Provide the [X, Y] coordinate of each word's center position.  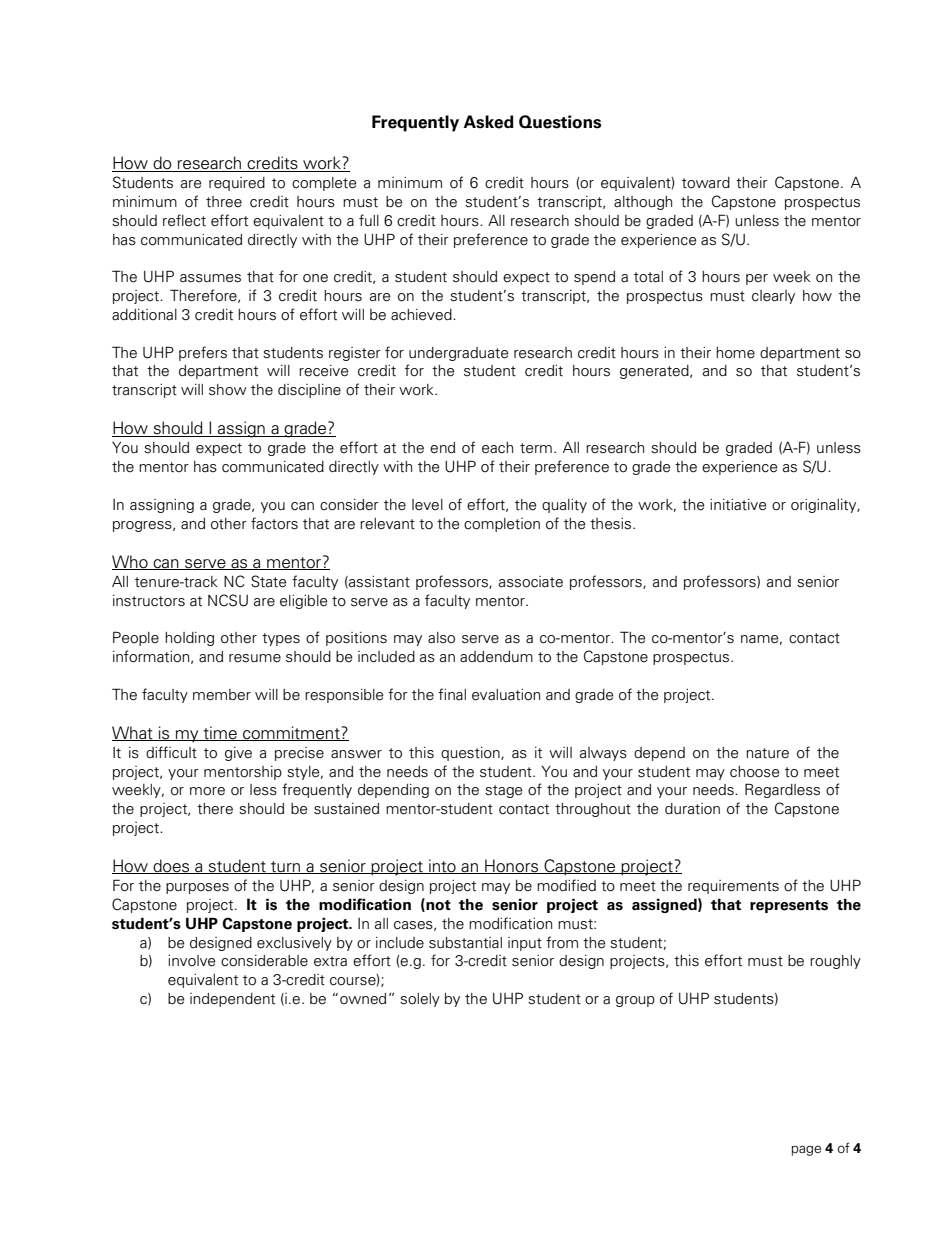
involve [192, 961]
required [237, 184]
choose [755, 772]
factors [274, 523]
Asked [488, 122]
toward [706, 183]
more [207, 791]
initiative [738, 505]
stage [504, 791]
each [497, 448]
